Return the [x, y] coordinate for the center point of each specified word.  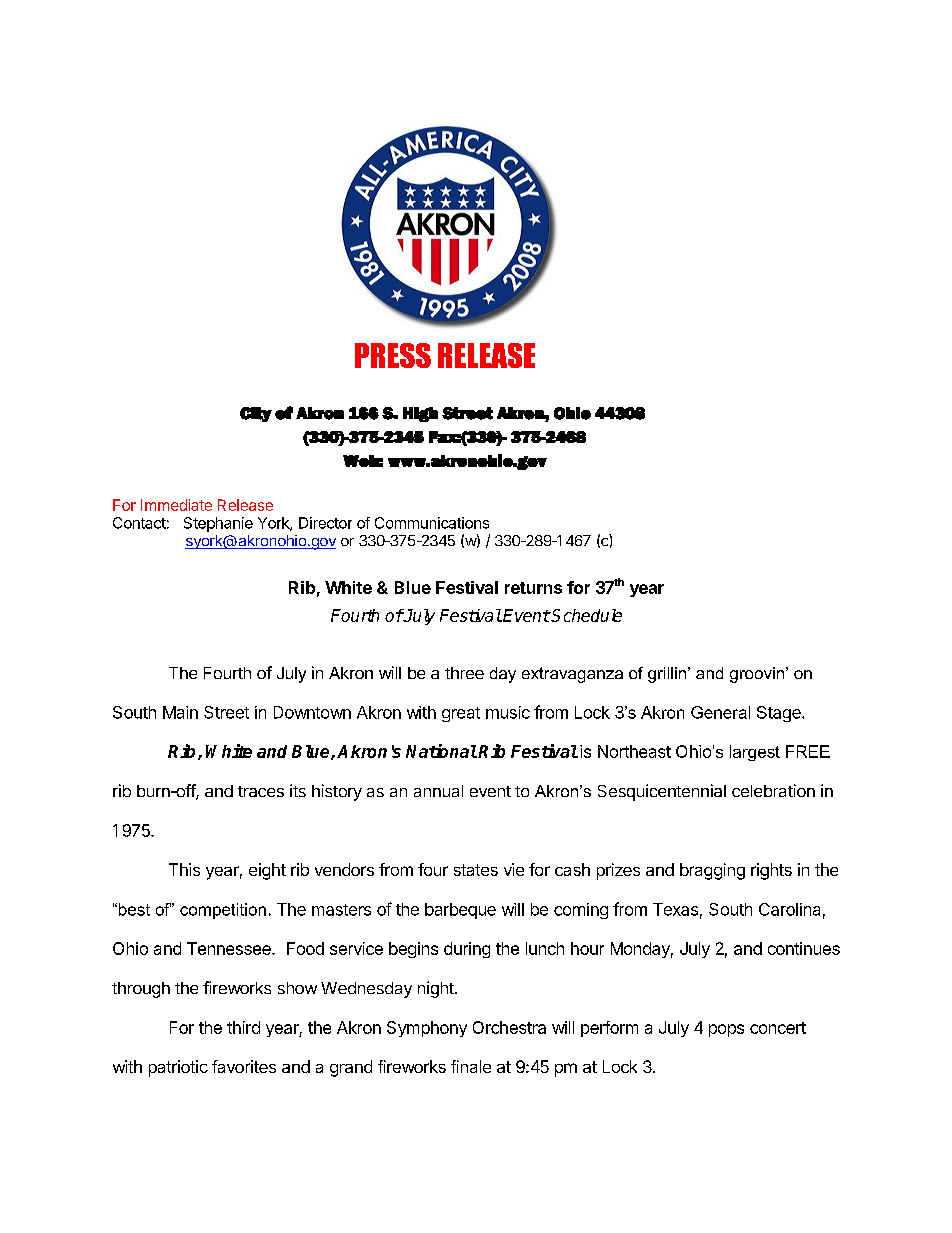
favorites [244, 1066]
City [256, 414]
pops [726, 1030]
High [420, 414]
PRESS [393, 355]
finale [471, 1066]
